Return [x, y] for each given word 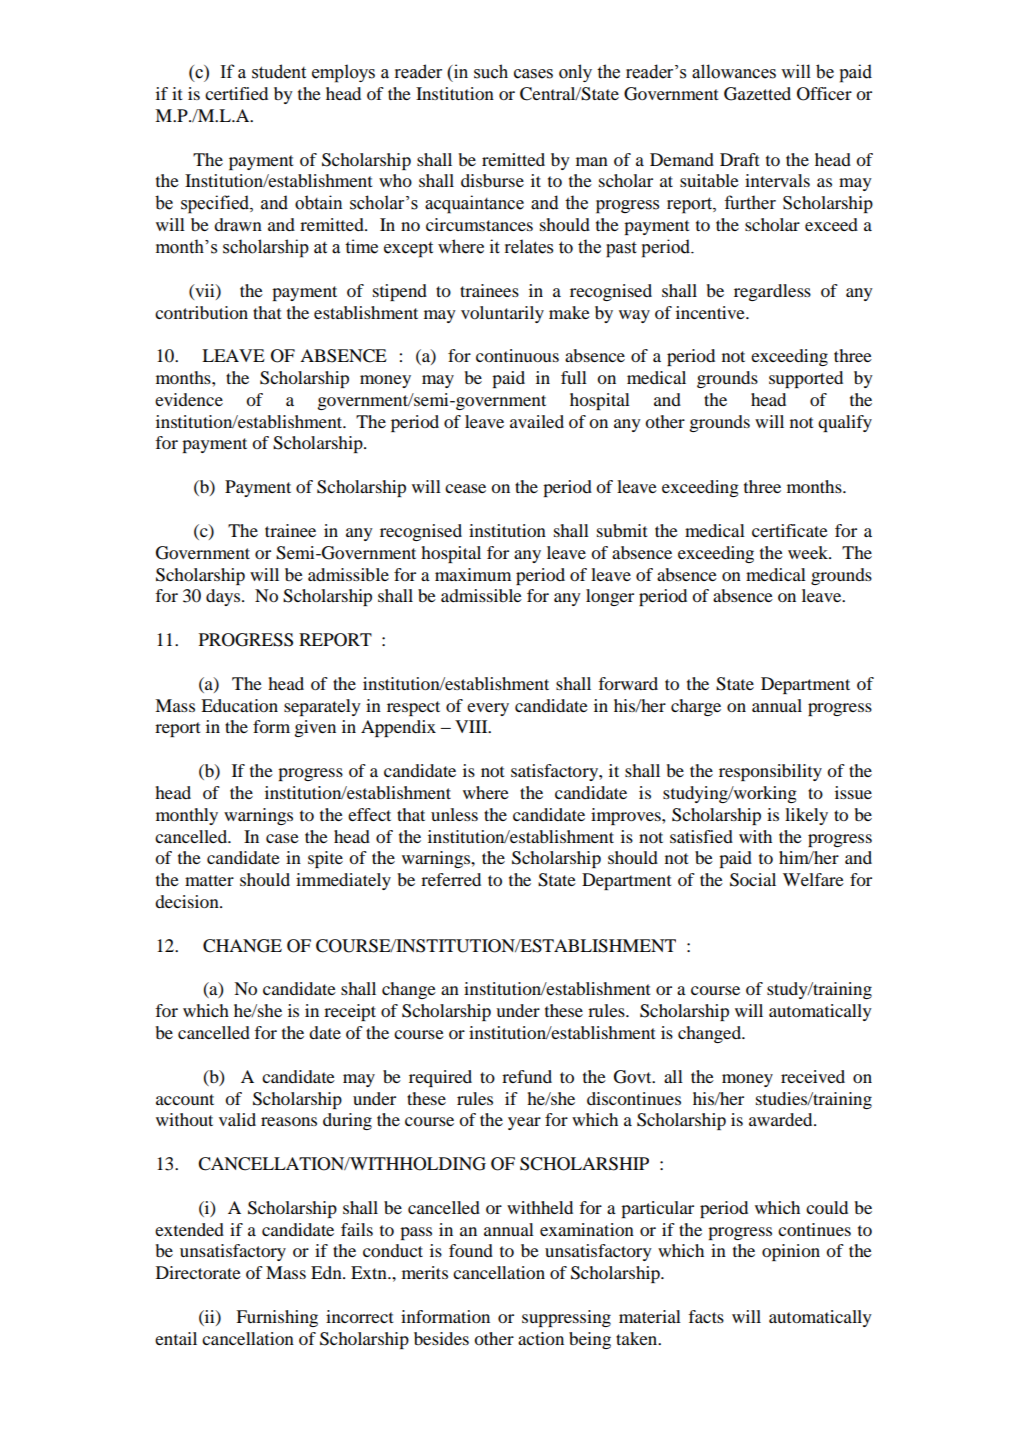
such [491, 71]
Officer [824, 94]
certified [236, 93]
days [224, 597]
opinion [791, 1252]
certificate [790, 530]
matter [209, 880]
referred [451, 879]
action [541, 1338]
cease [465, 488]
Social [753, 880]
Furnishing [277, 1318]
